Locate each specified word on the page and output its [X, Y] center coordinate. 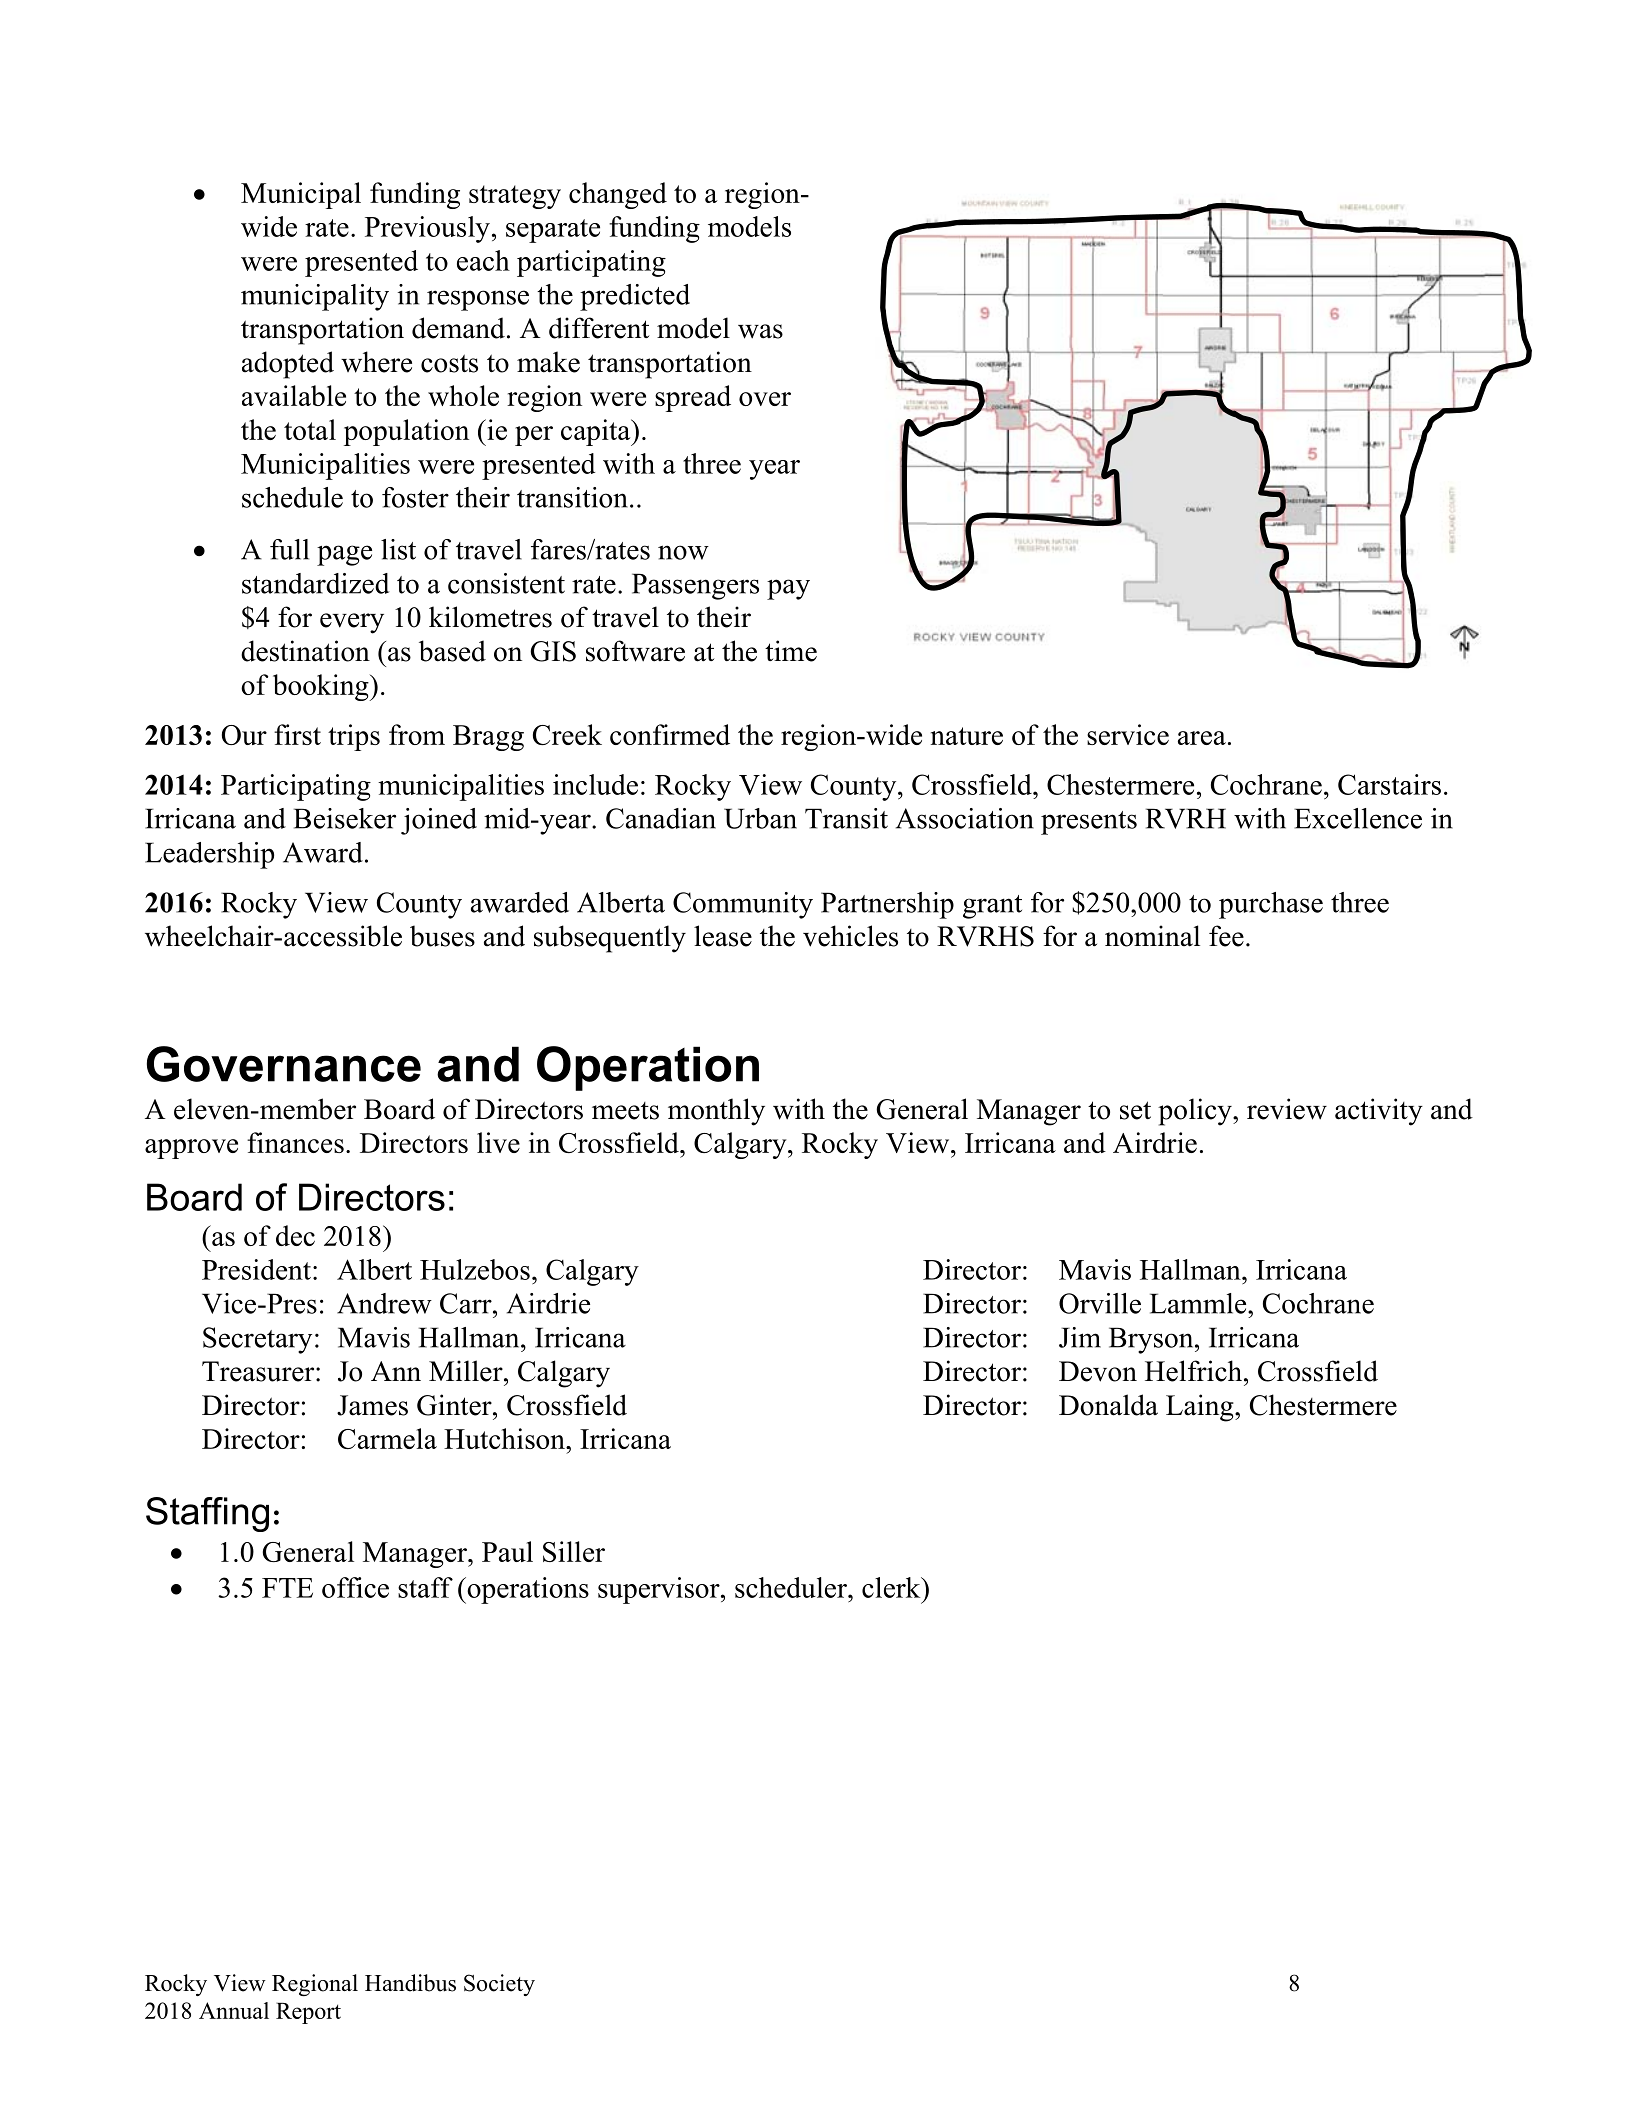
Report [308, 2013]
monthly [716, 1112]
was [760, 331]
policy [1196, 1112]
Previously [427, 229]
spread [693, 398]
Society [499, 1985]
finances [295, 1142]
